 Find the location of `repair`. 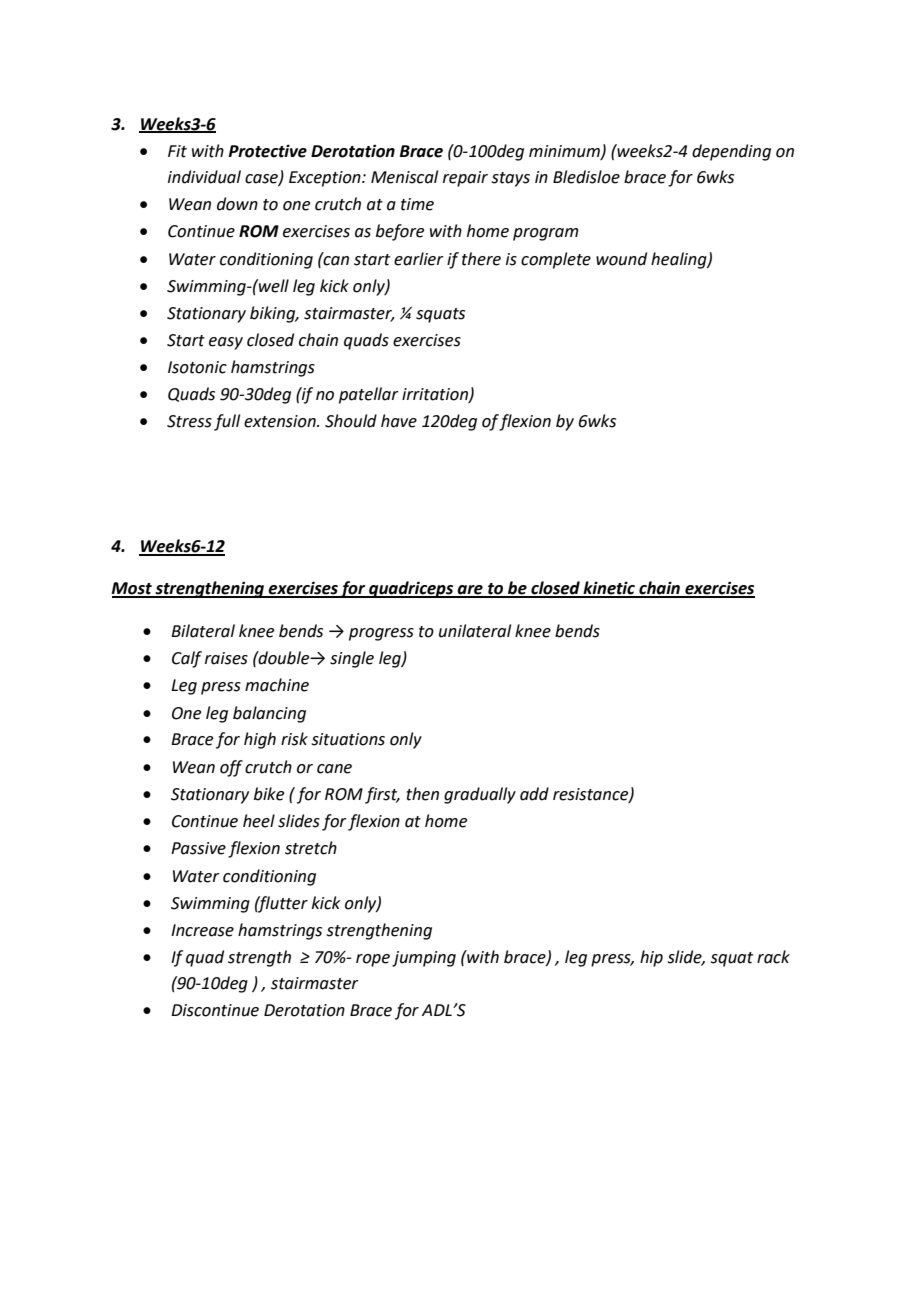

repair is located at coordinates (465, 179).
